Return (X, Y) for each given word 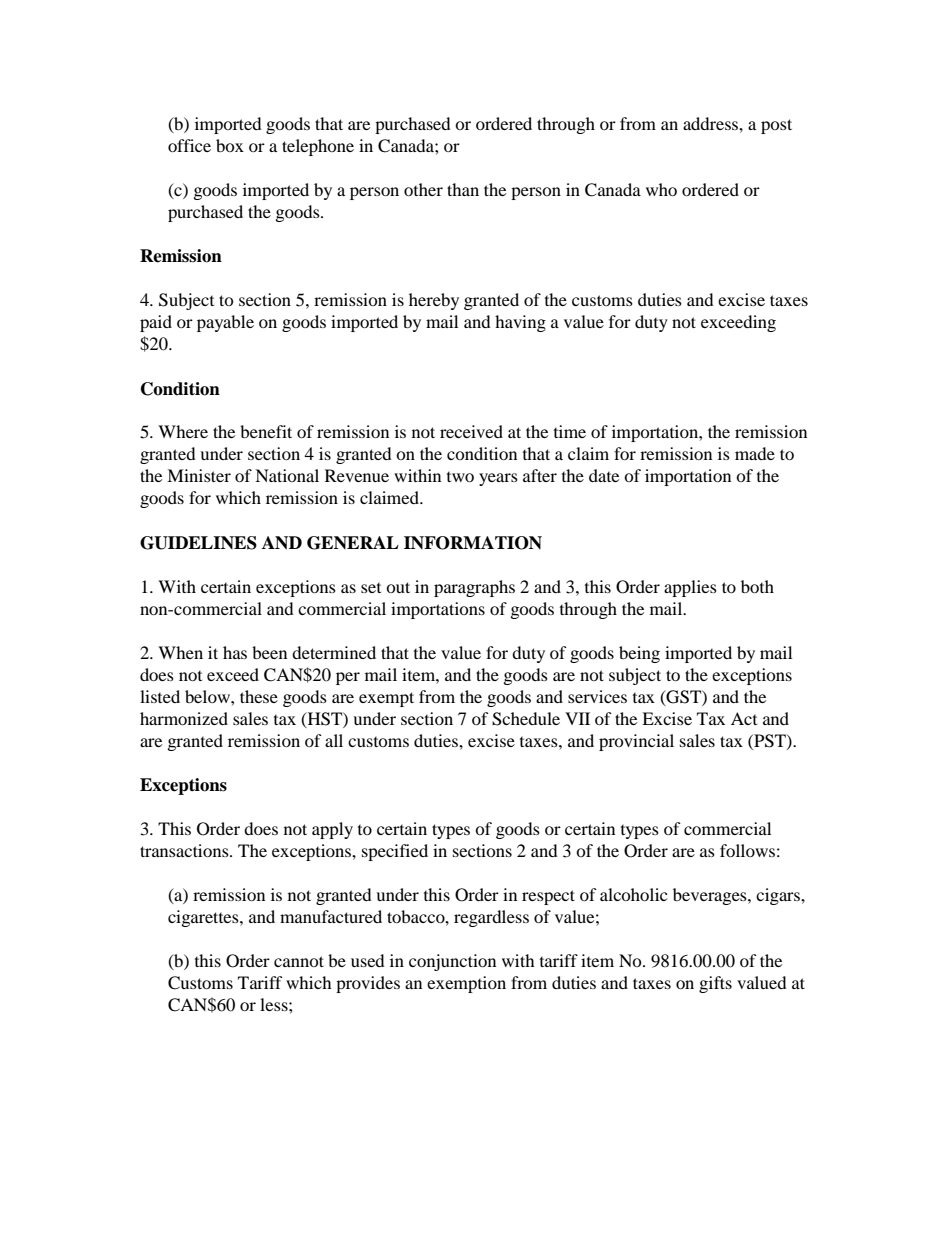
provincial (636, 742)
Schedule (526, 719)
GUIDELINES (198, 543)
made (755, 453)
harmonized (184, 718)
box (230, 145)
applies (690, 588)
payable (225, 323)
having (520, 323)
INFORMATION (473, 543)
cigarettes (204, 918)
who (661, 189)
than (463, 189)
